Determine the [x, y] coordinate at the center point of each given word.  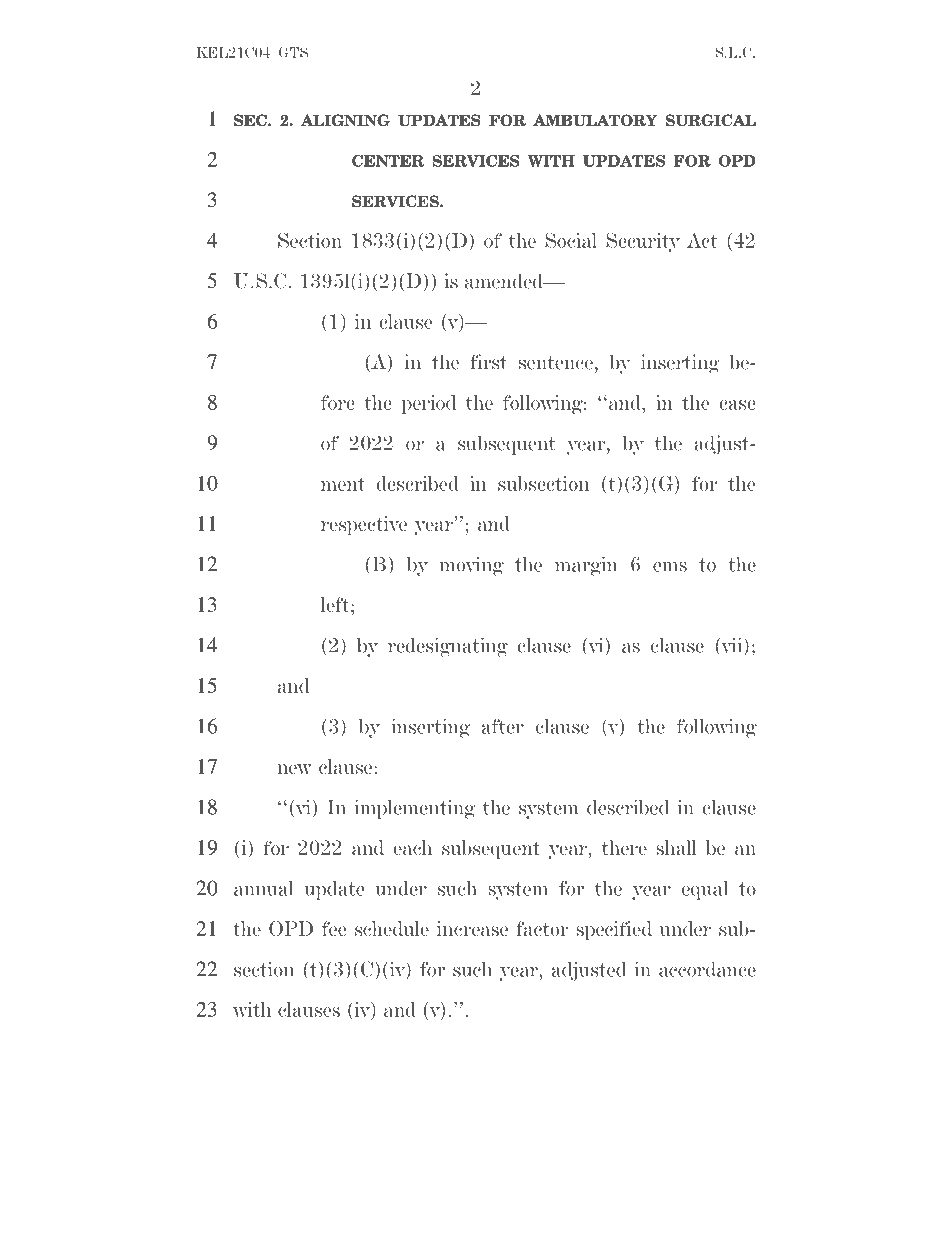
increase [472, 928]
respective [364, 525]
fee [334, 928]
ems [670, 567]
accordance [707, 969]
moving [471, 566]
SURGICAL [711, 120]
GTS [293, 52]
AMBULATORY [595, 120]
